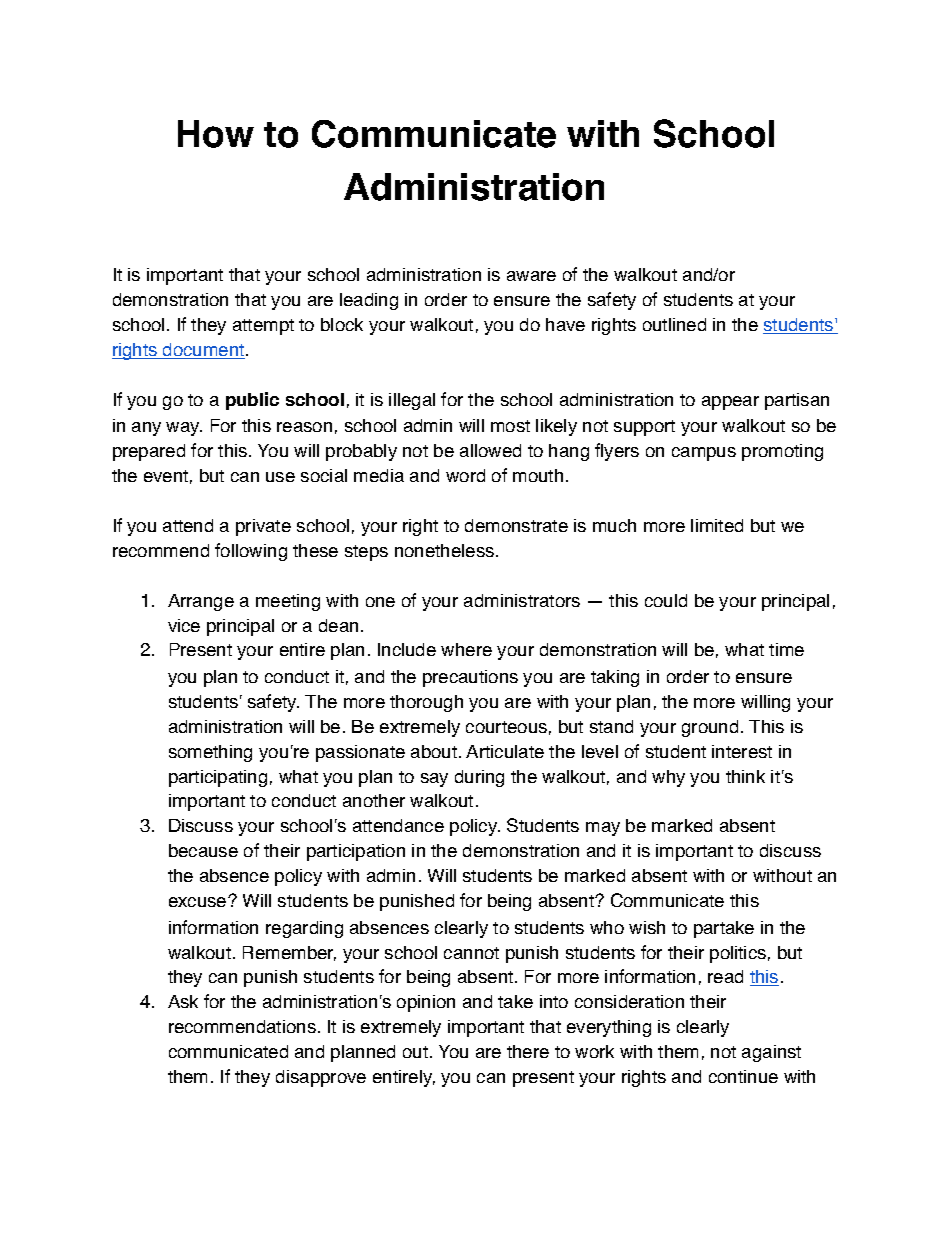 Image resolution: width=952 pixels, height=1233 pixels. What do you see at coordinates (203, 850) in the page?
I see `because` at bounding box center [203, 850].
